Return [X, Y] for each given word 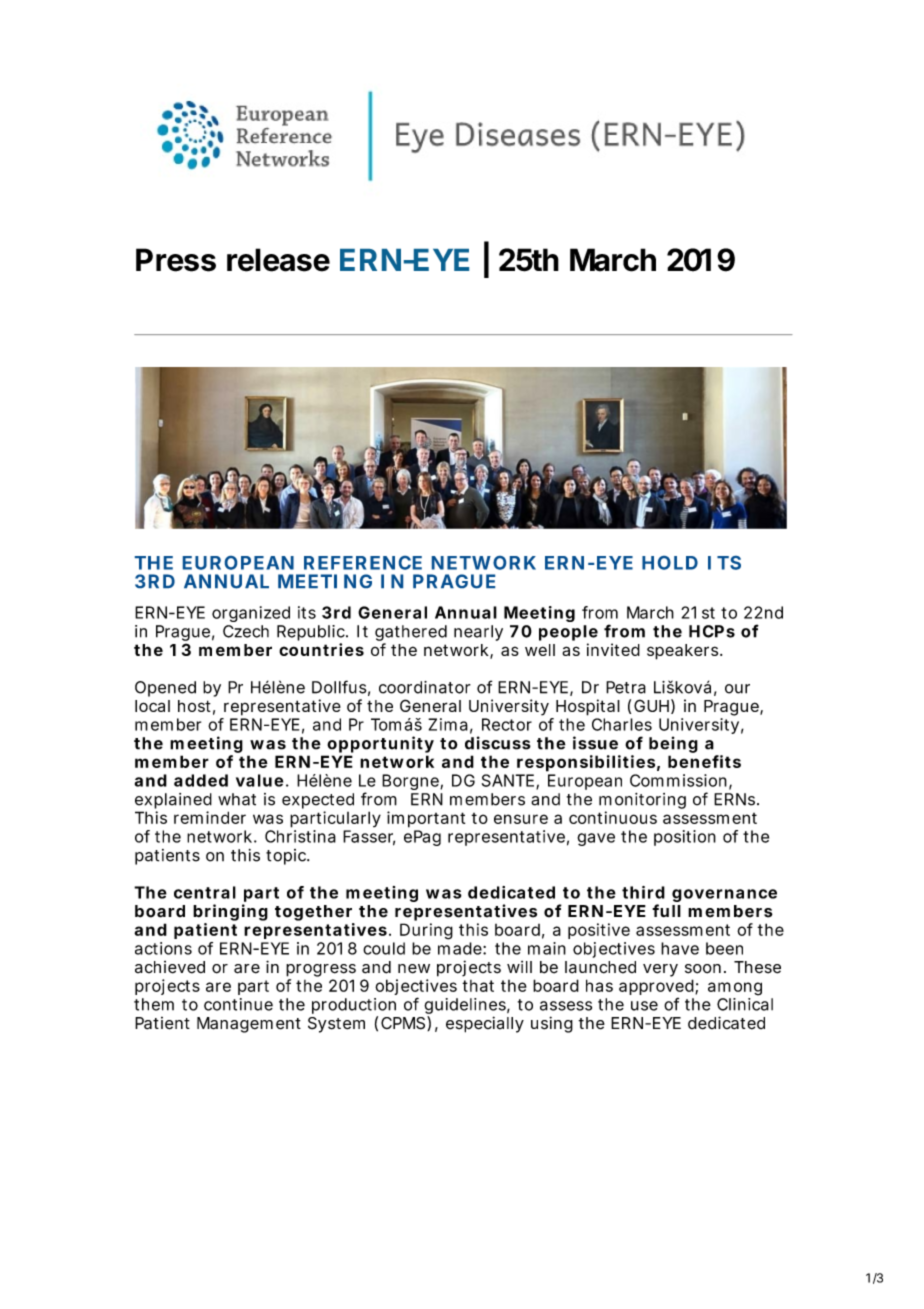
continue [238, 1004]
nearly [478, 633]
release [278, 260]
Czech [246, 631]
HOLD [670, 563]
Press [176, 260]
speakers [684, 652]
